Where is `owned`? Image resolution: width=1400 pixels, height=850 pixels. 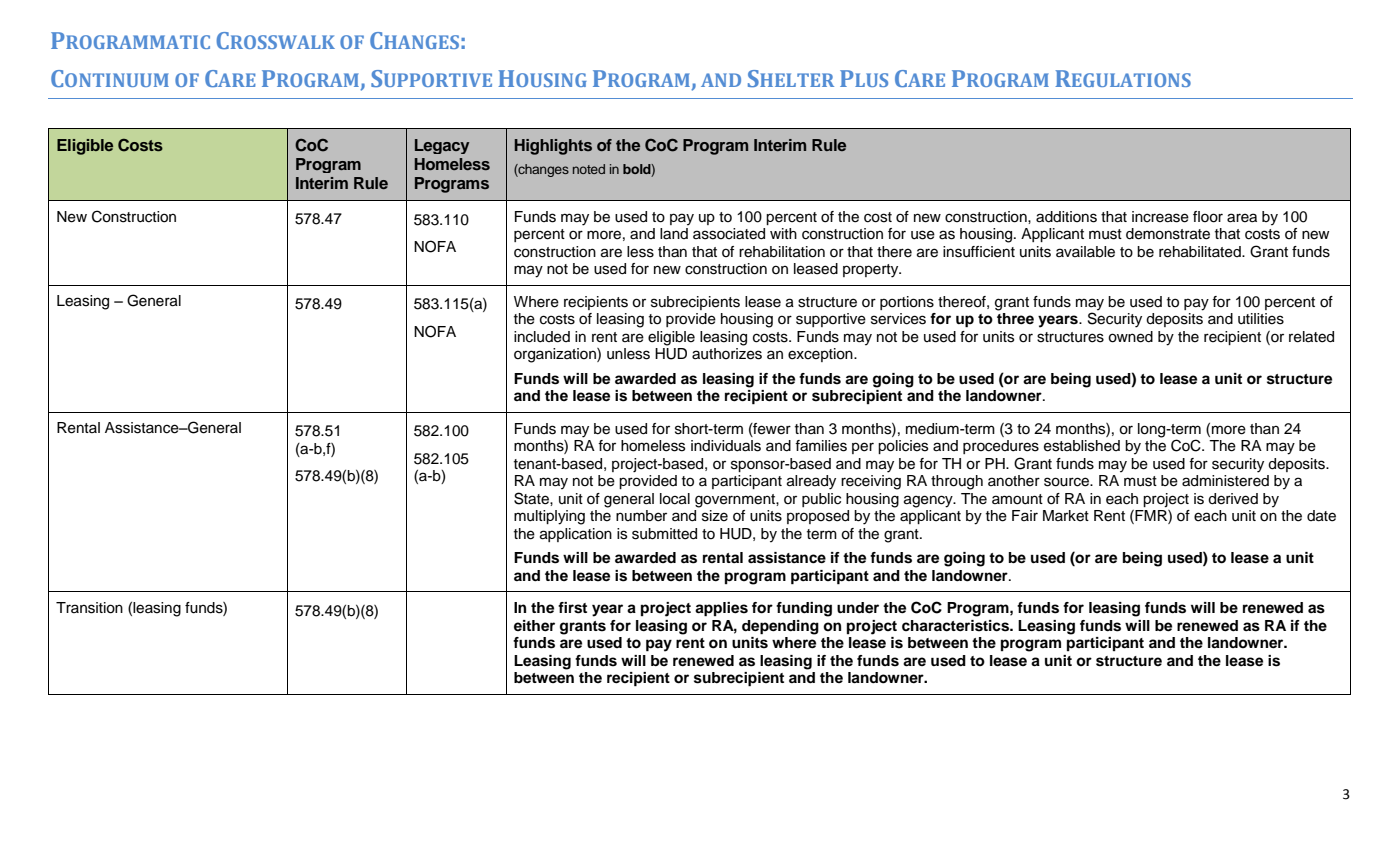
owned is located at coordinates (1130, 337).
